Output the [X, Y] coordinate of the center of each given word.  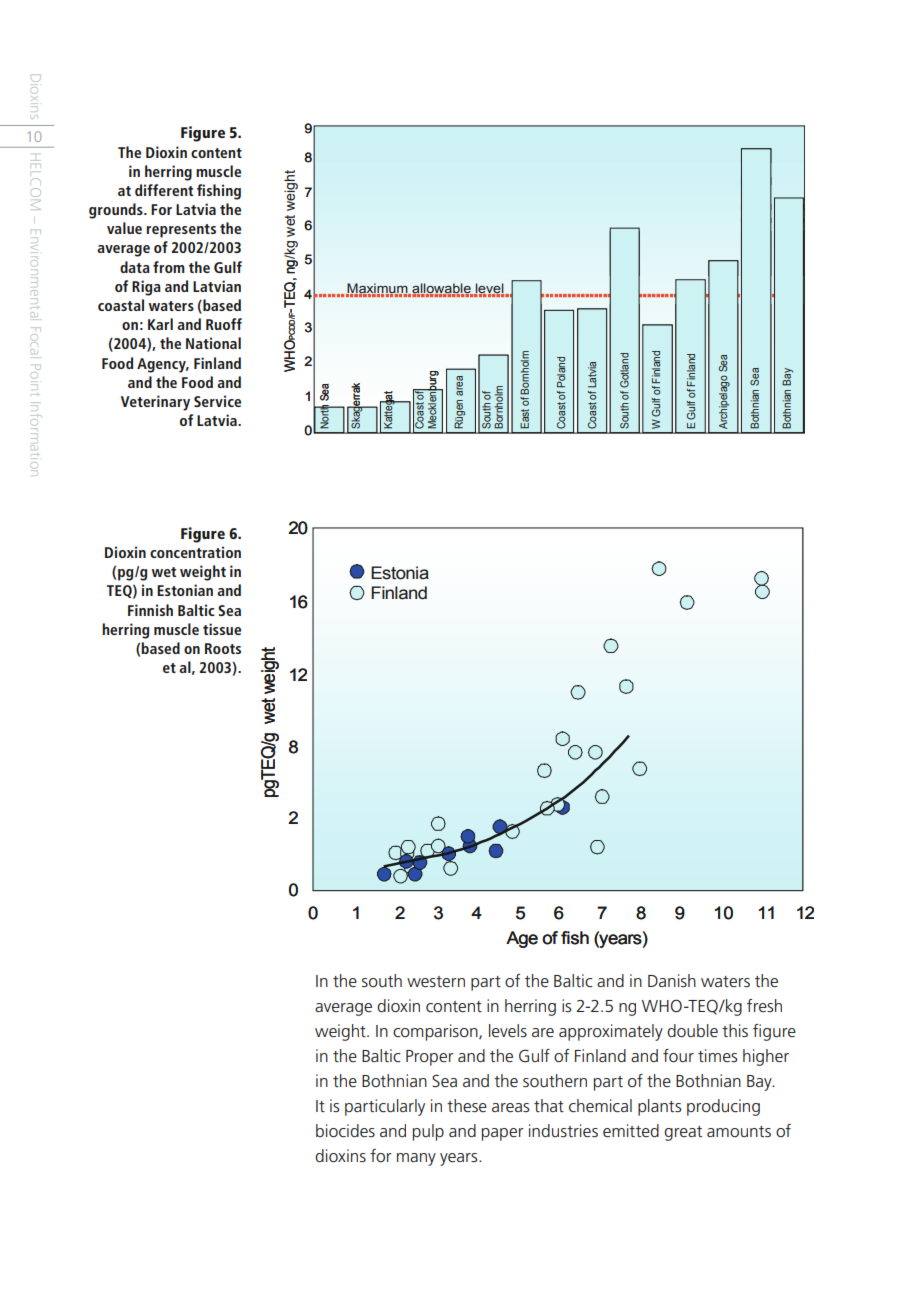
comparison [436, 1032]
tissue [222, 629]
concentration [195, 552]
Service [217, 401]
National [213, 343]
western [436, 981]
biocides [345, 1131]
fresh [764, 1005]
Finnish [150, 610]
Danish [672, 980]
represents [181, 231]
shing [224, 192]
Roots [223, 648]
